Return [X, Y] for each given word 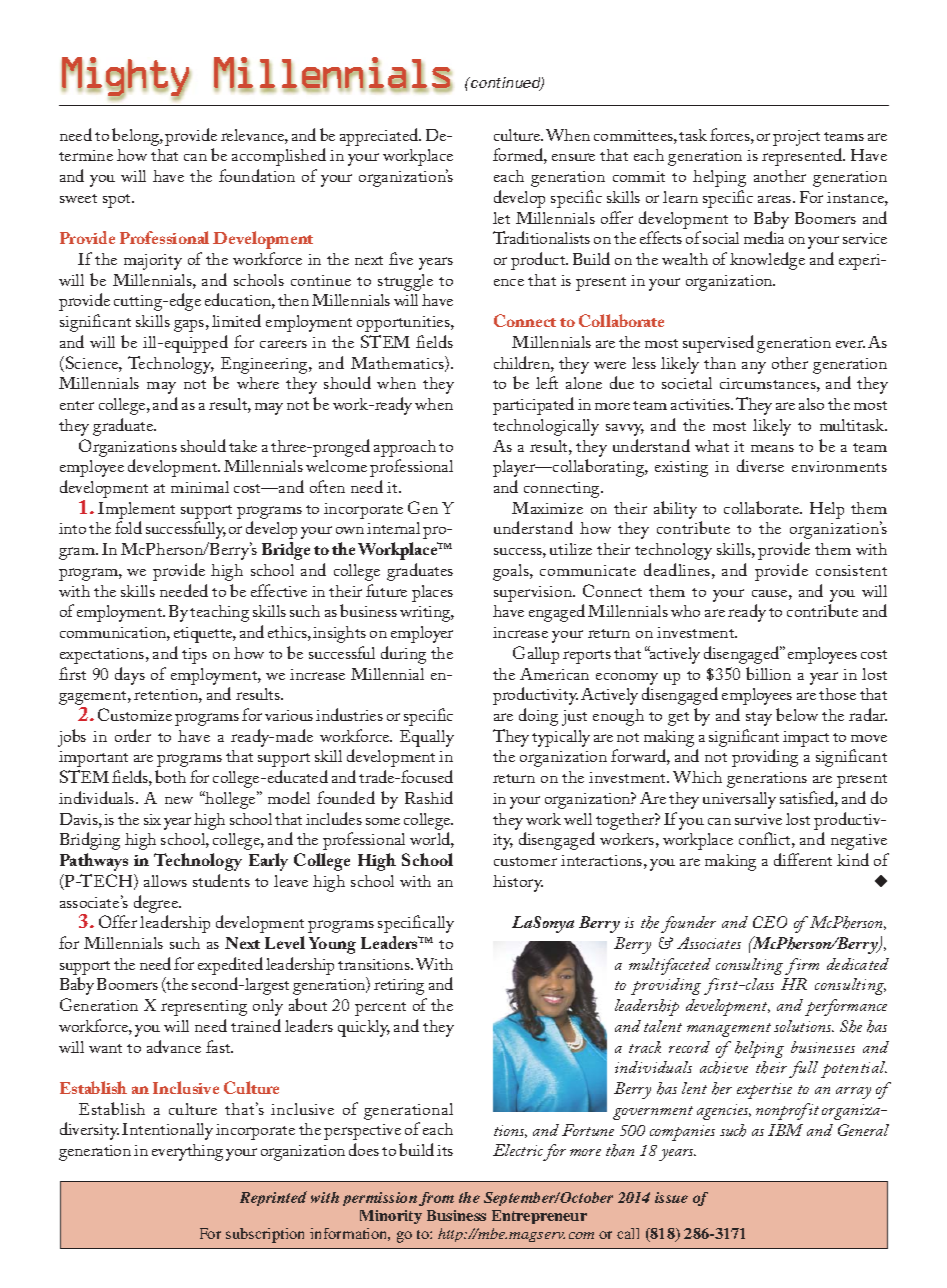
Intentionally [167, 1131]
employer [422, 634]
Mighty [126, 78]
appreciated [380, 137]
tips [194, 656]
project [796, 138]
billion [768, 673]
